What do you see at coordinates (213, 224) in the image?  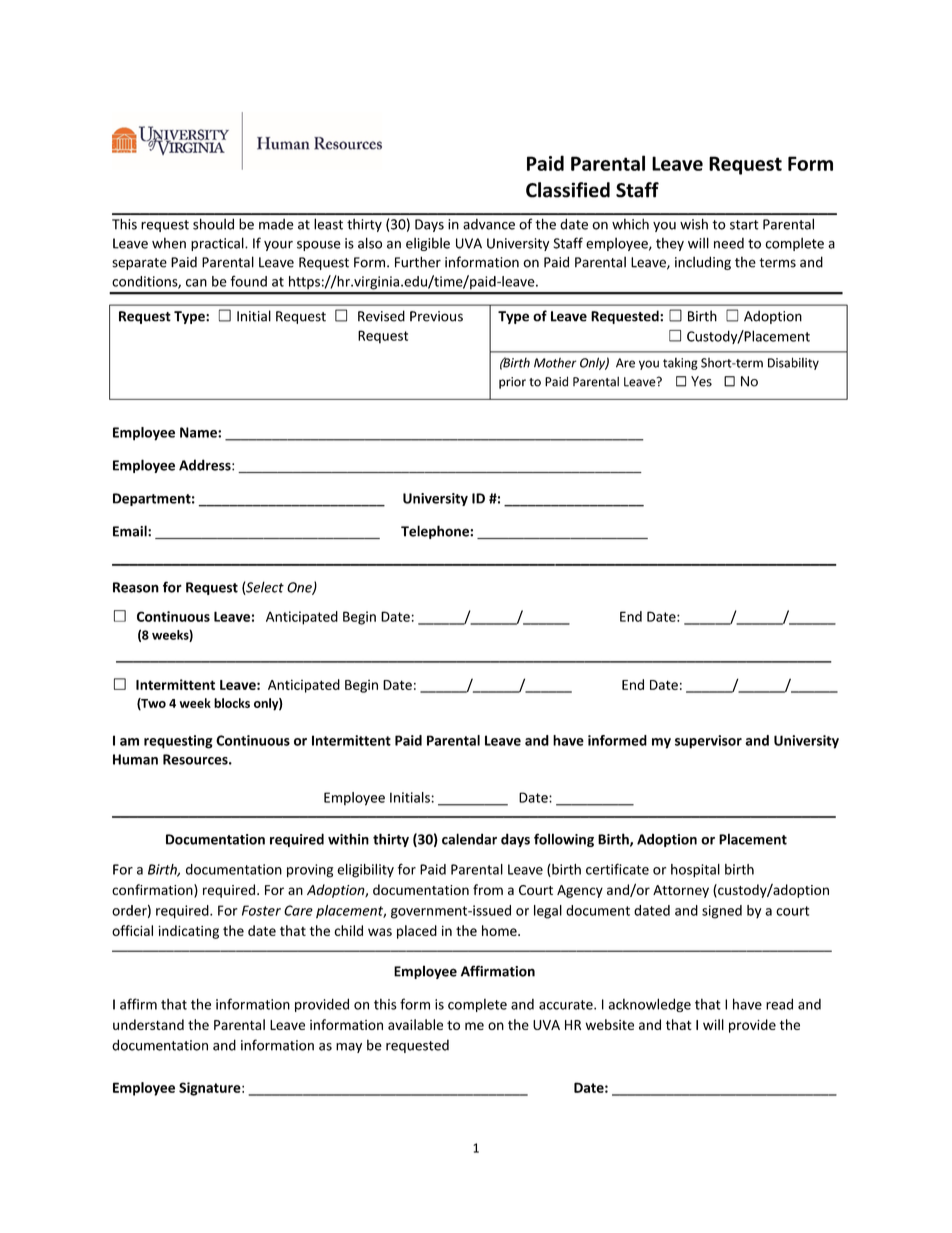 I see `should` at bounding box center [213, 224].
